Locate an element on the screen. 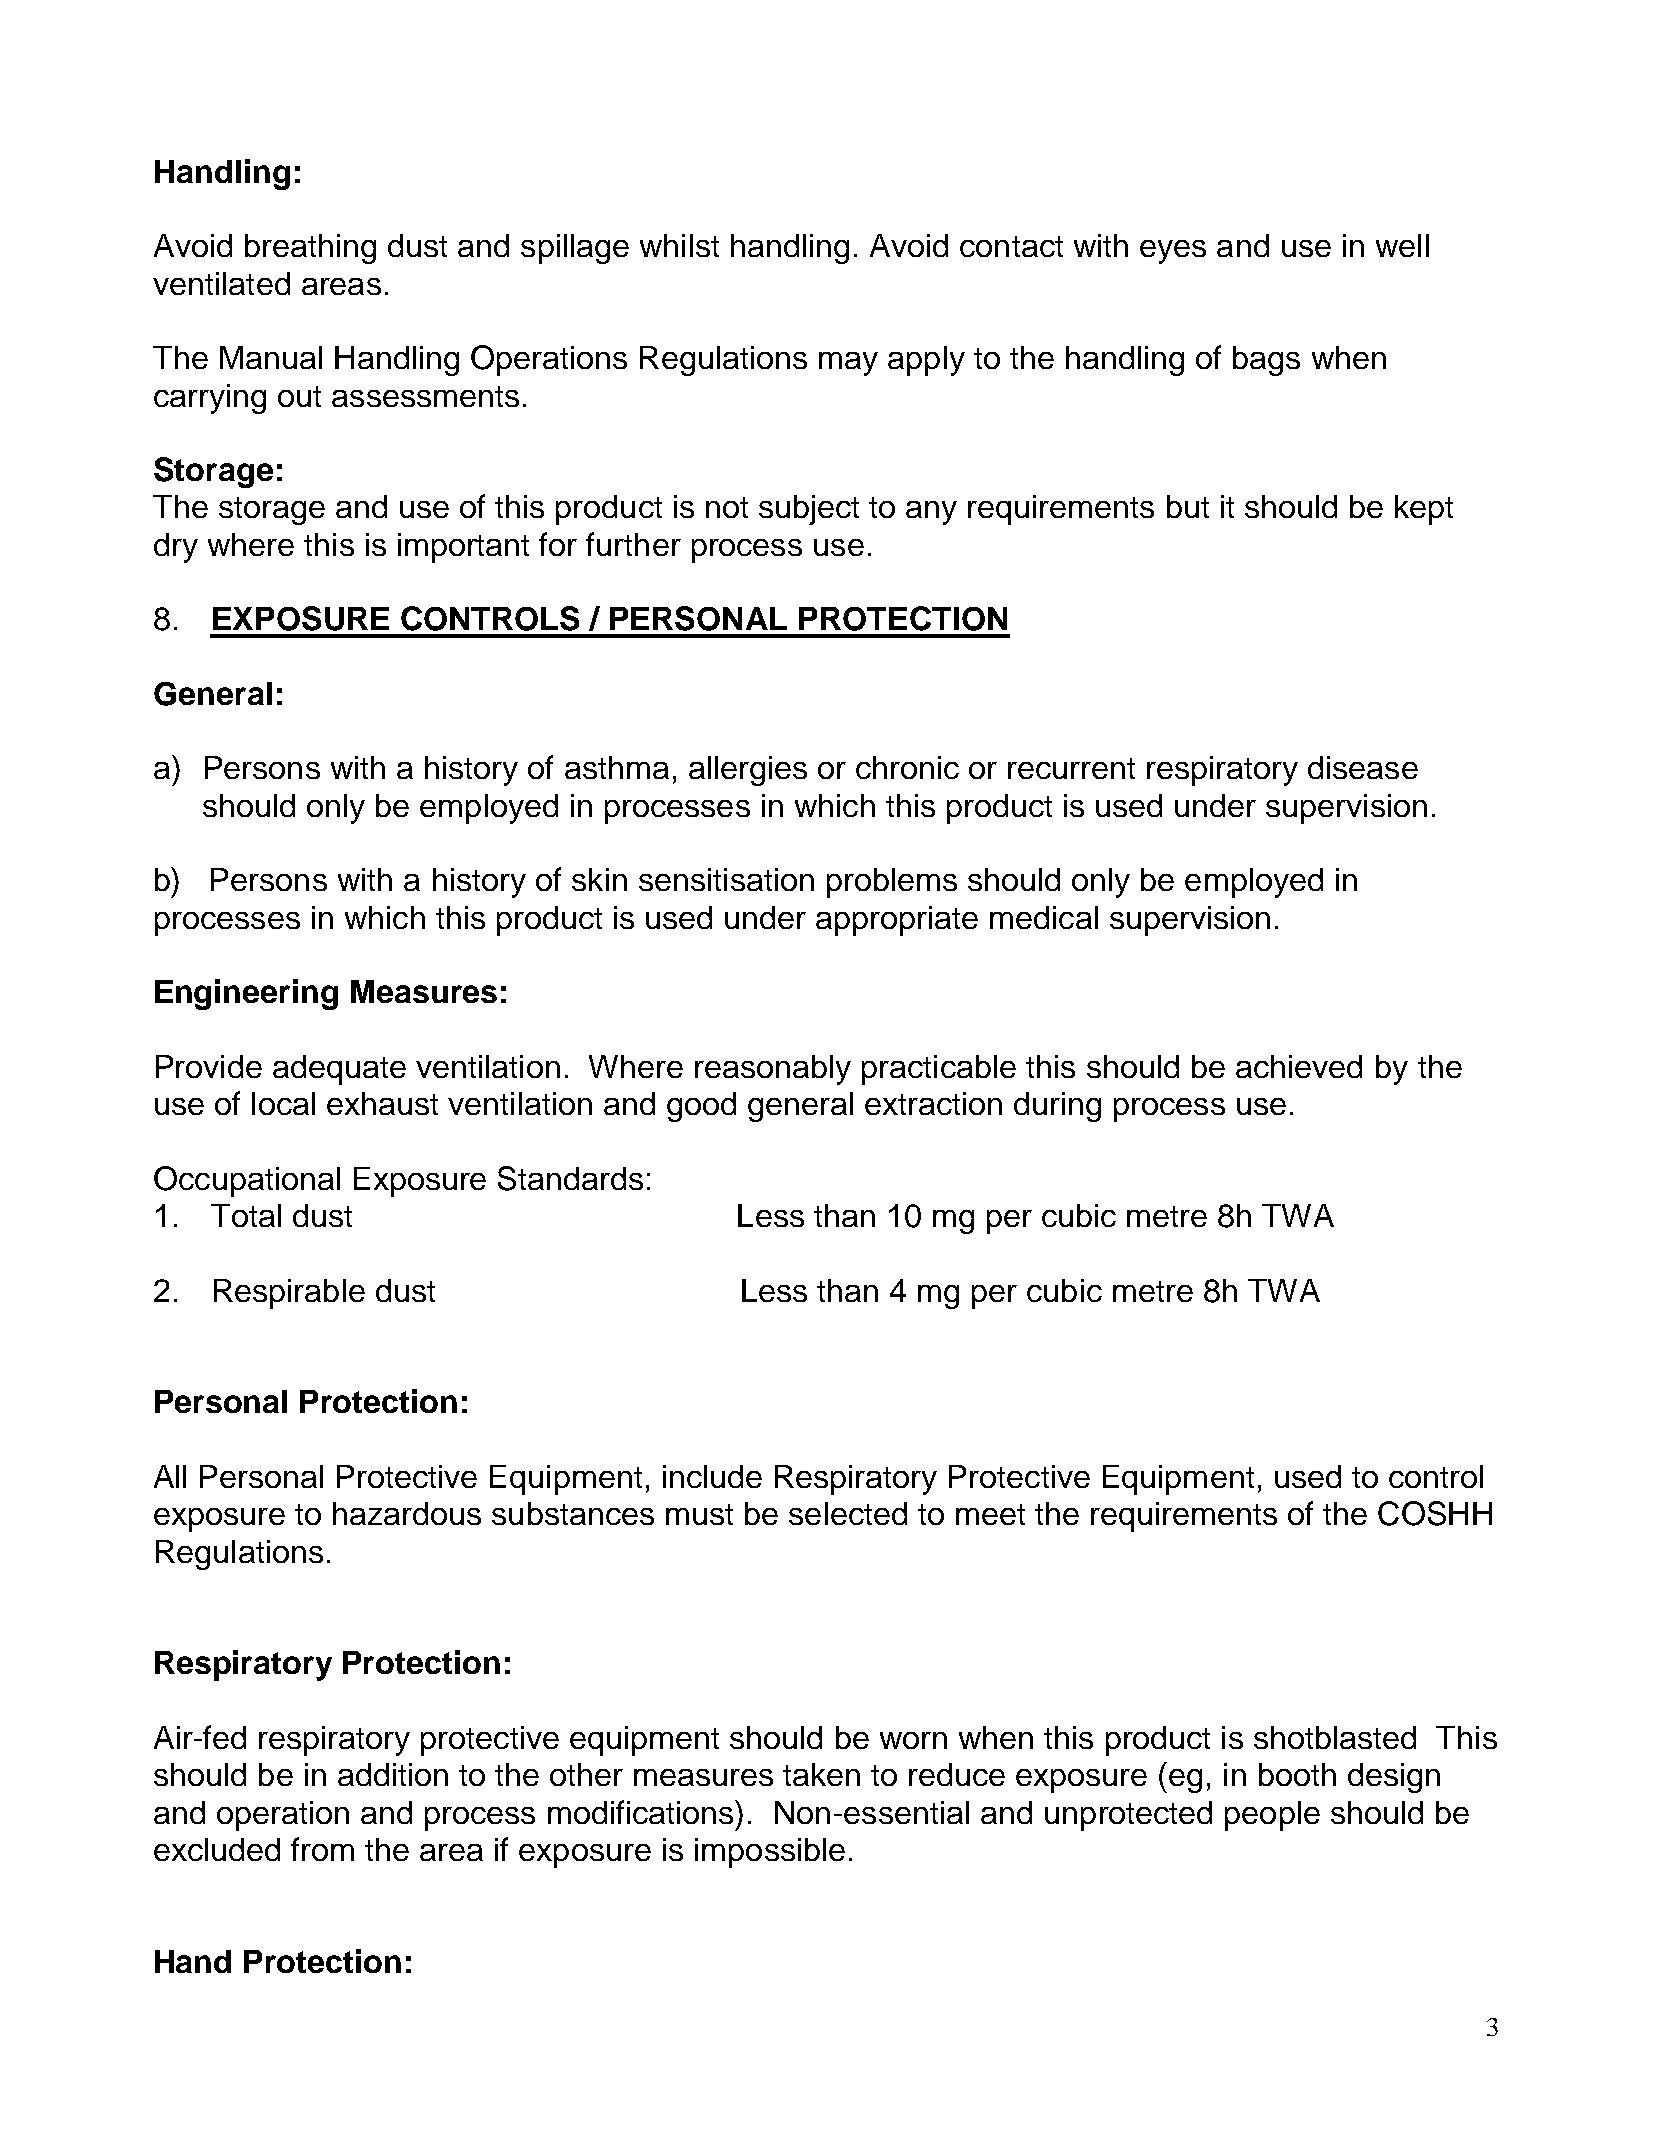 Image resolution: width=1653 pixels, height=2140 pixels. selected is located at coordinates (848, 1513).
